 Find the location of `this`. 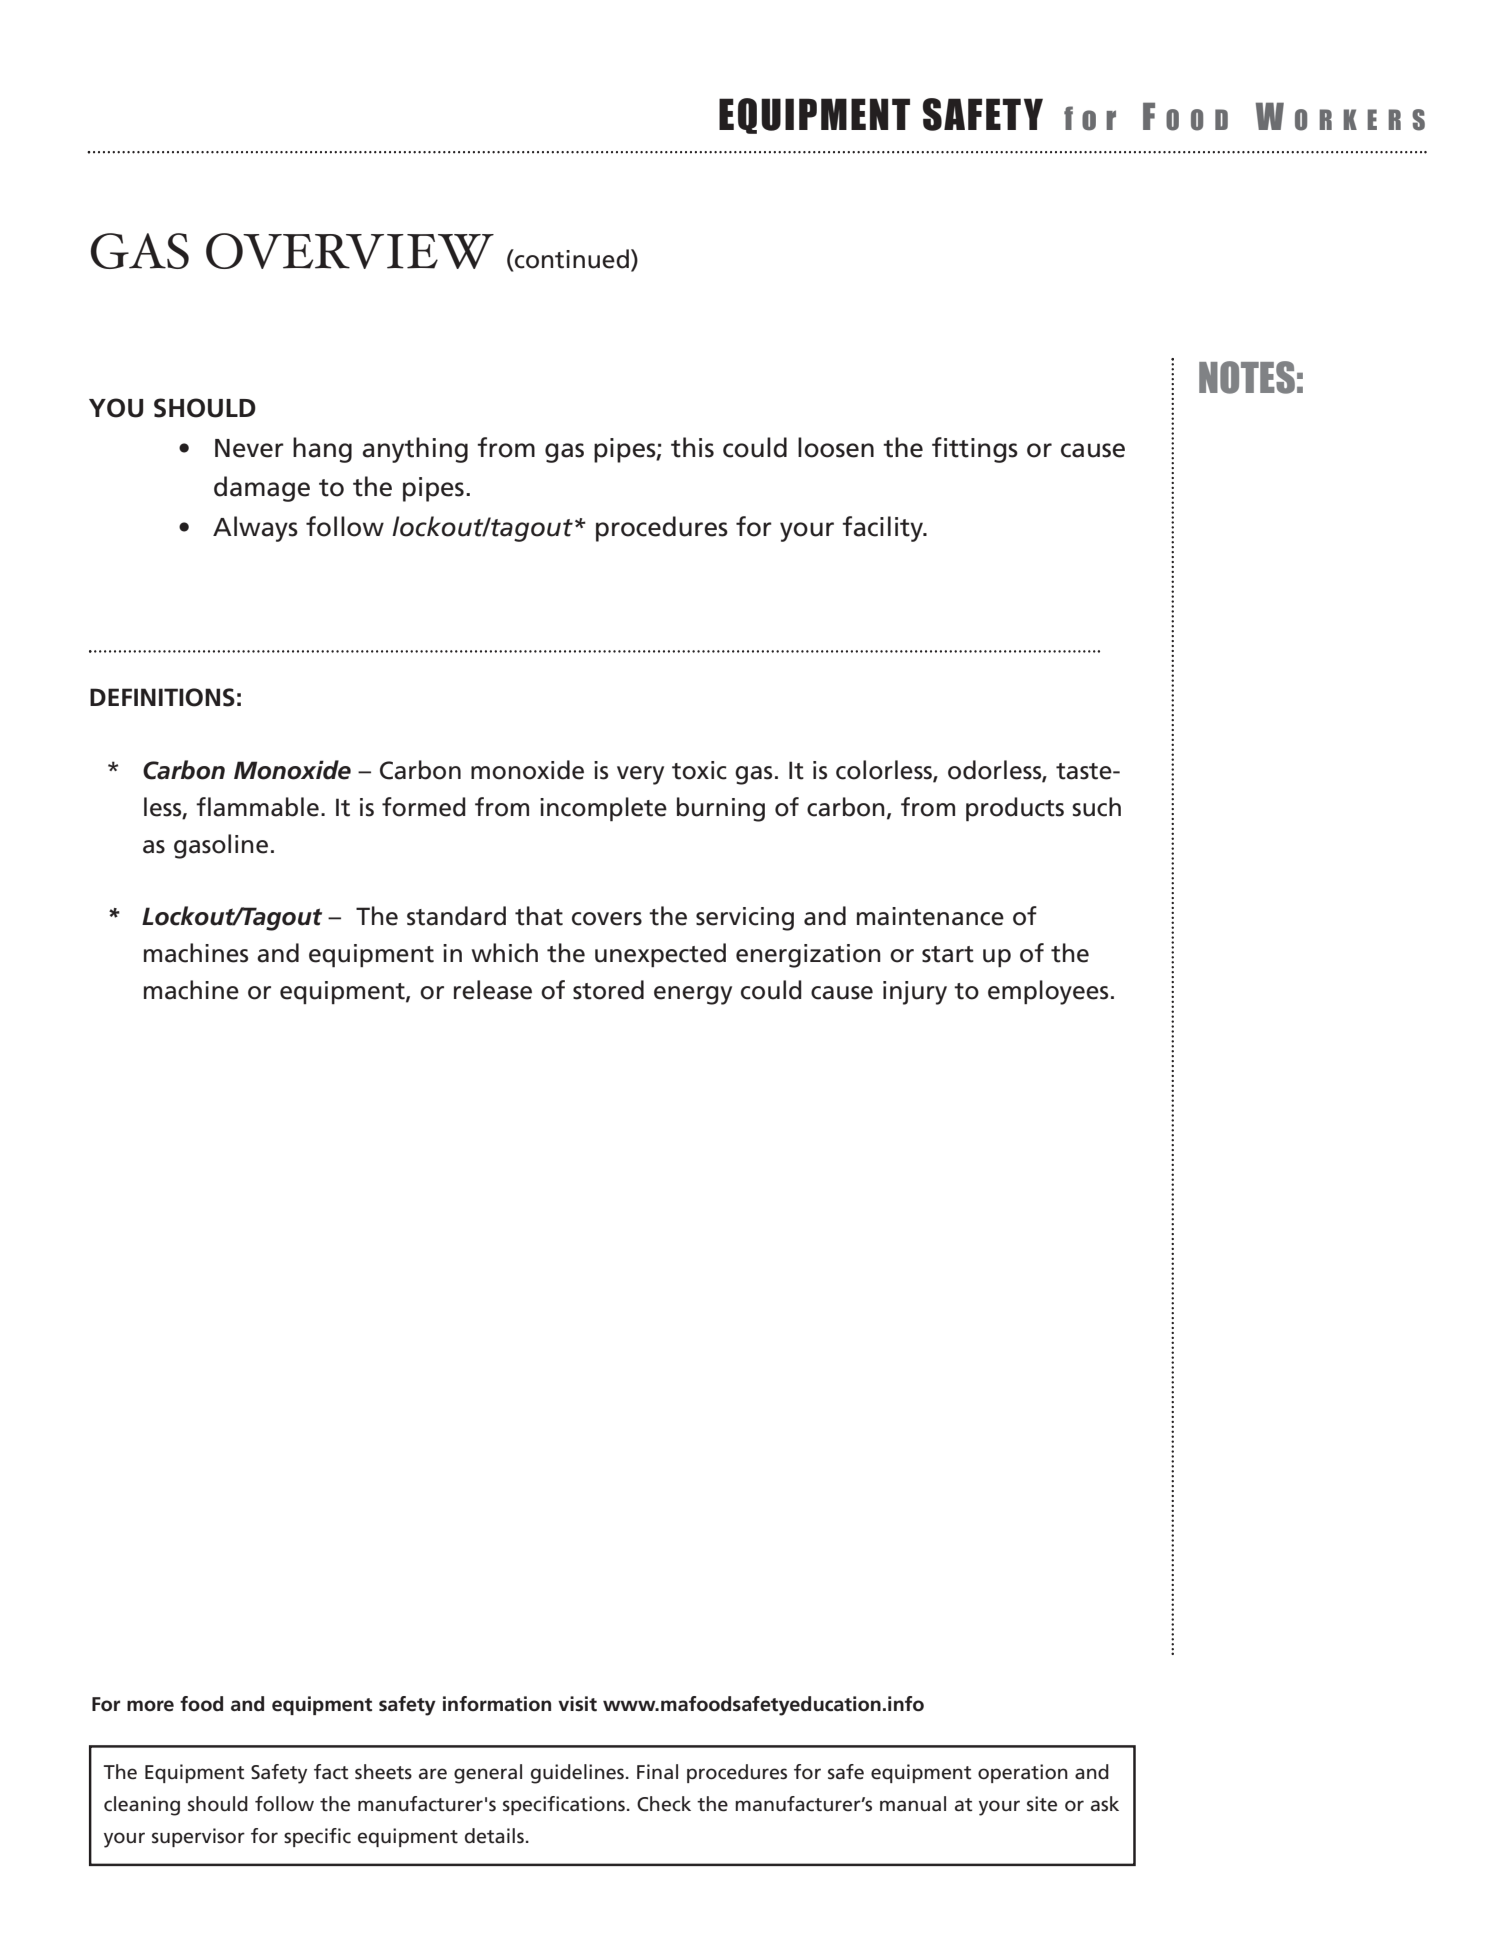

this is located at coordinates (692, 447).
